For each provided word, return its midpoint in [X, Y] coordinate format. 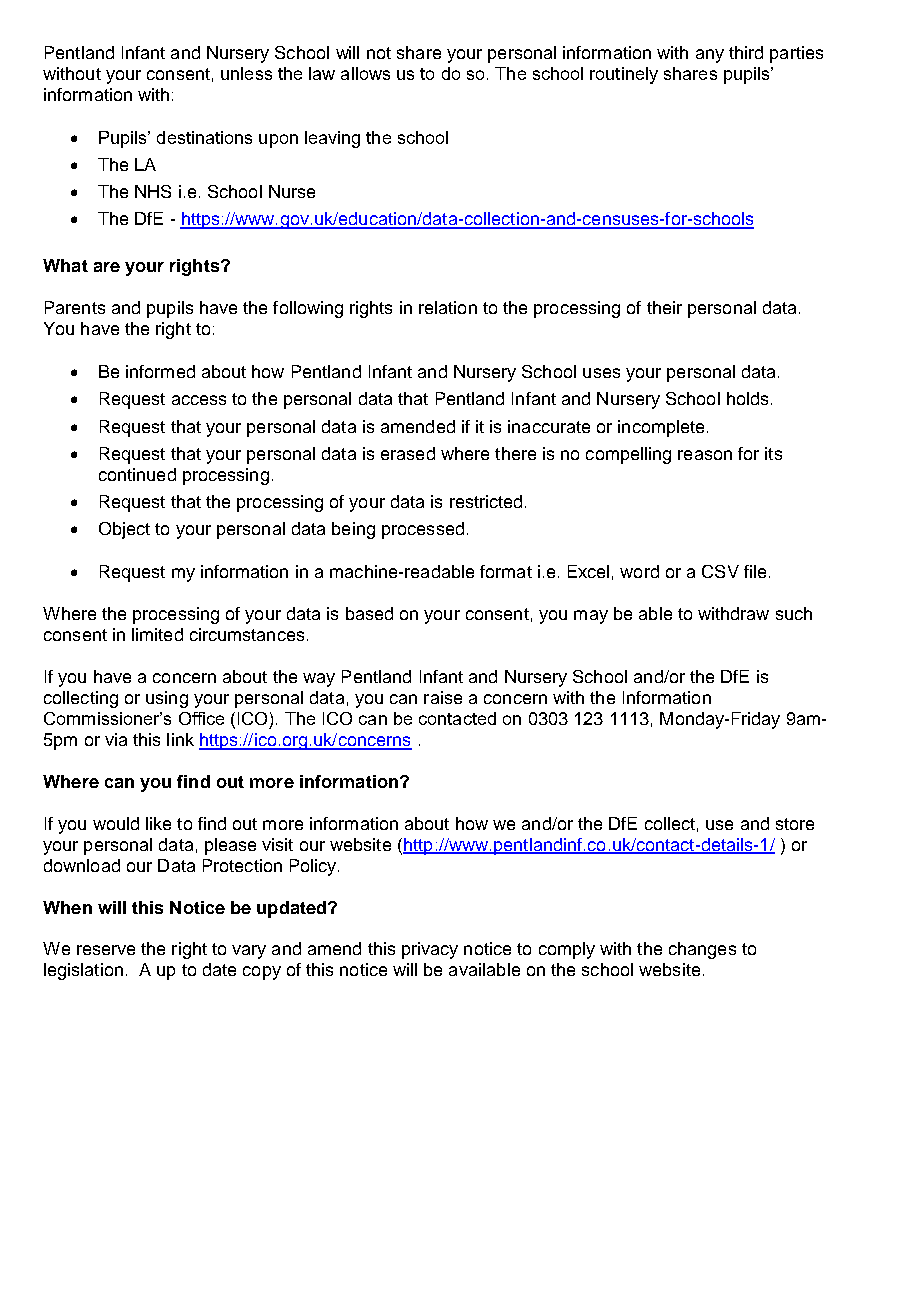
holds [747, 398]
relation [448, 307]
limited [157, 634]
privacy [430, 950]
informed [160, 371]
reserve [106, 950]
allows [365, 73]
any [710, 56]
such [794, 613]
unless [246, 73]
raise [443, 697]
